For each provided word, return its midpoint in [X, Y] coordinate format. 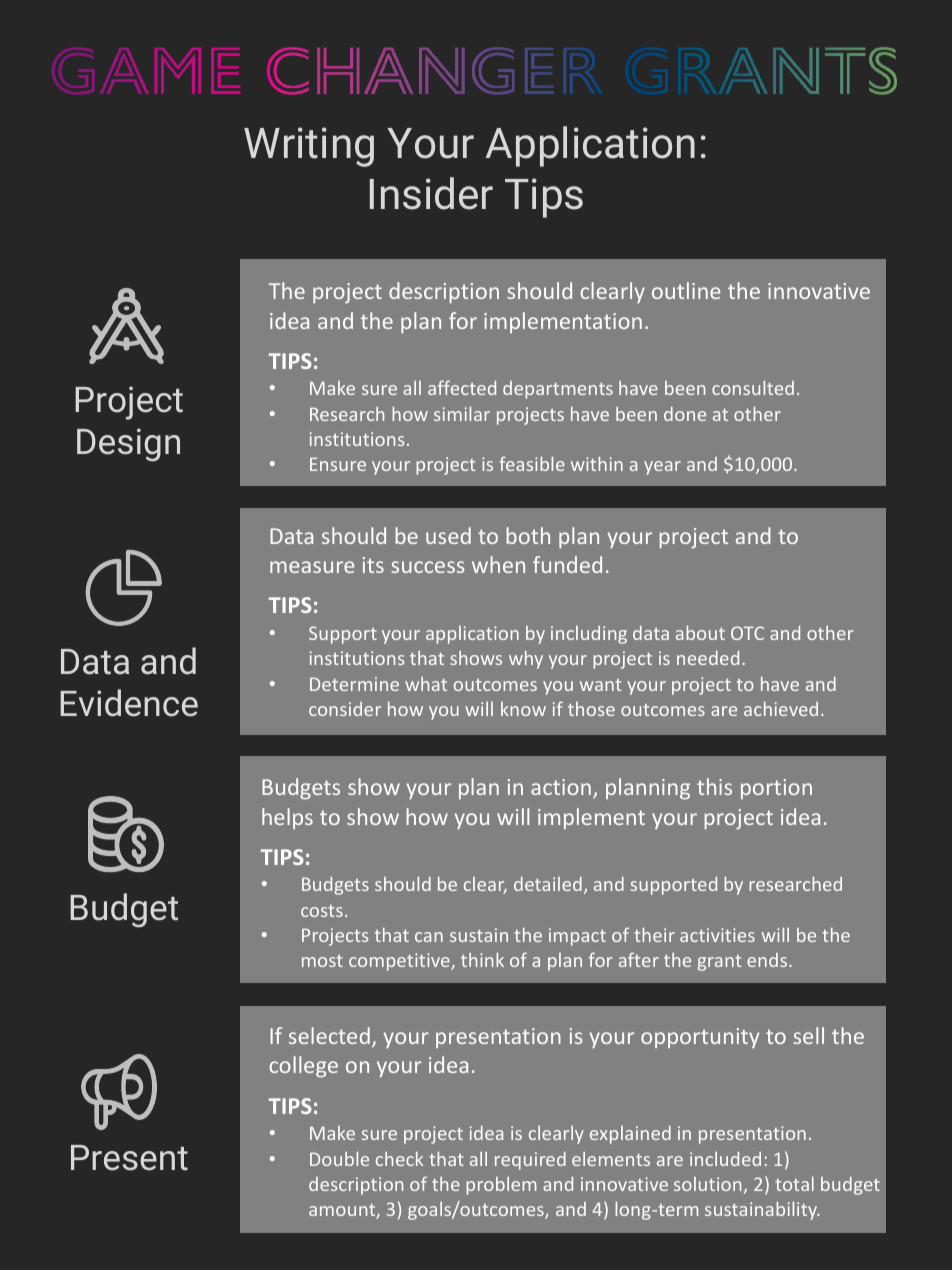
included [725, 1159]
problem [501, 1186]
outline [686, 290]
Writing [309, 147]
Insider [431, 193]
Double [339, 1159]
